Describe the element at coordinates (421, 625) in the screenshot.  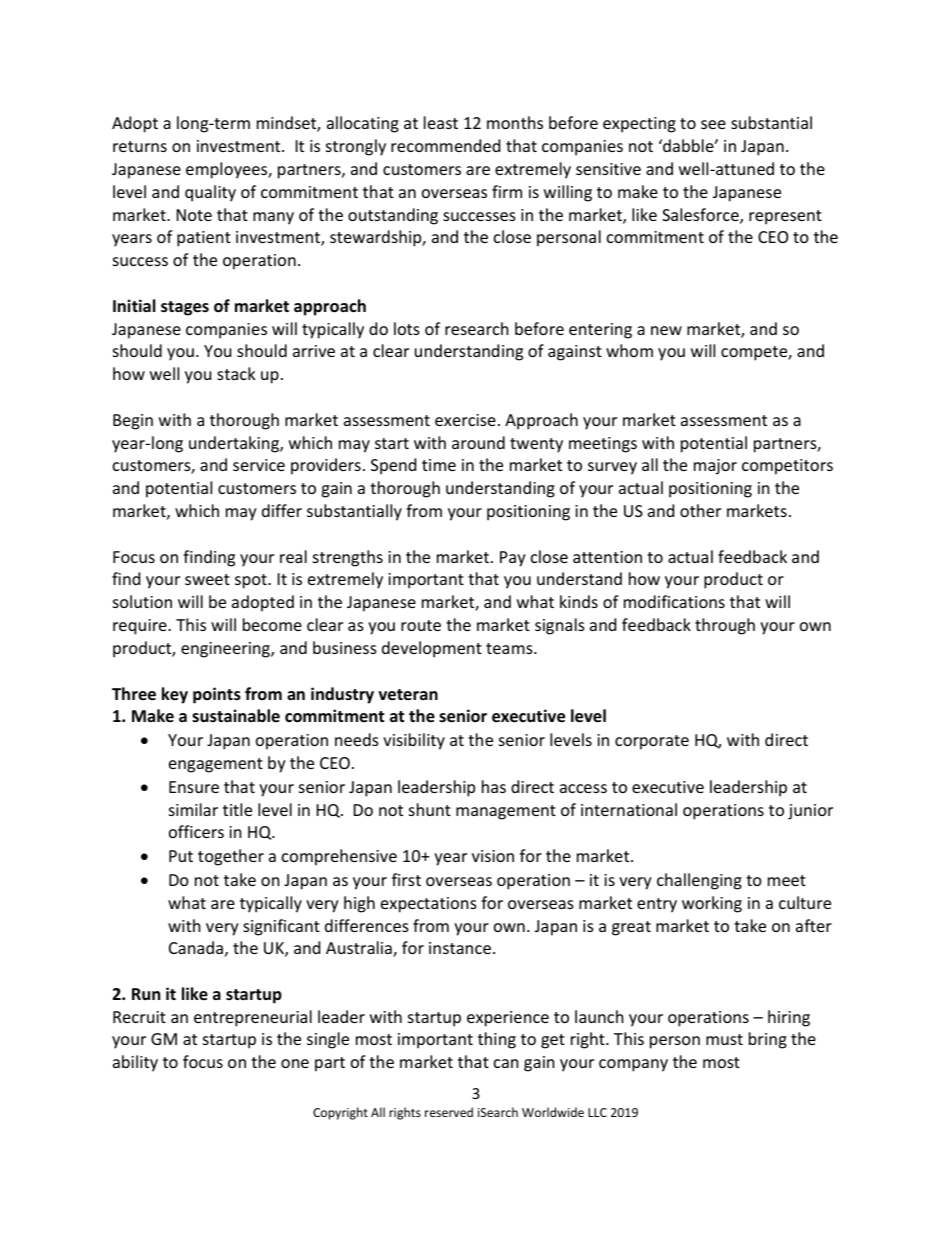
I see `route` at that location.
